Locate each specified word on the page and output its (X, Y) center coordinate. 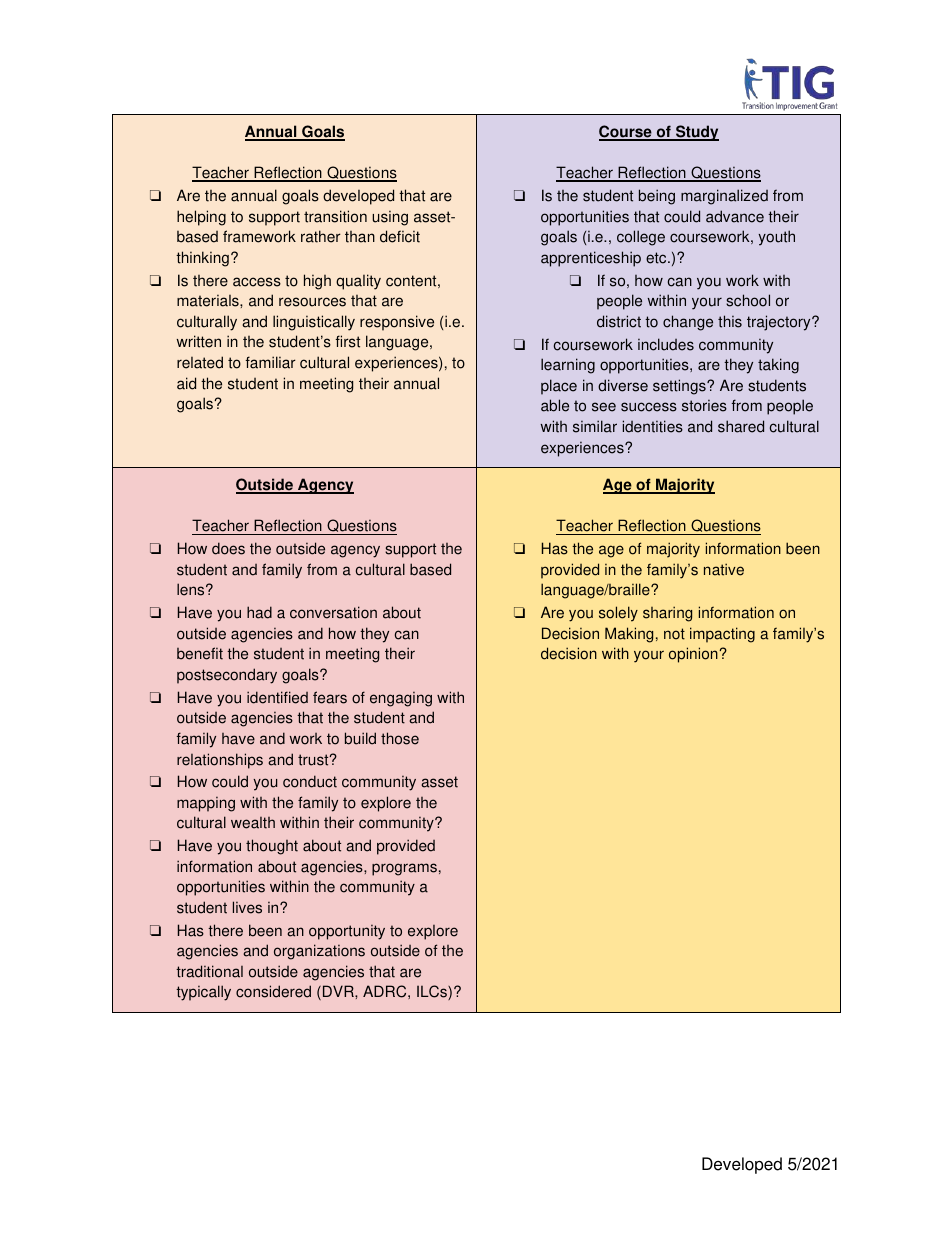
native (724, 569)
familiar (270, 362)
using (390, 218)
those (400, 738)
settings (680, 387)
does (228, 548)
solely (618, 614)
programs (404, 869)
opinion (694, 655)
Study (696, 133)
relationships (220, 761)
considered (273, 991)
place (559, 387)
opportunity (347, 932)
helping (201, 218)
